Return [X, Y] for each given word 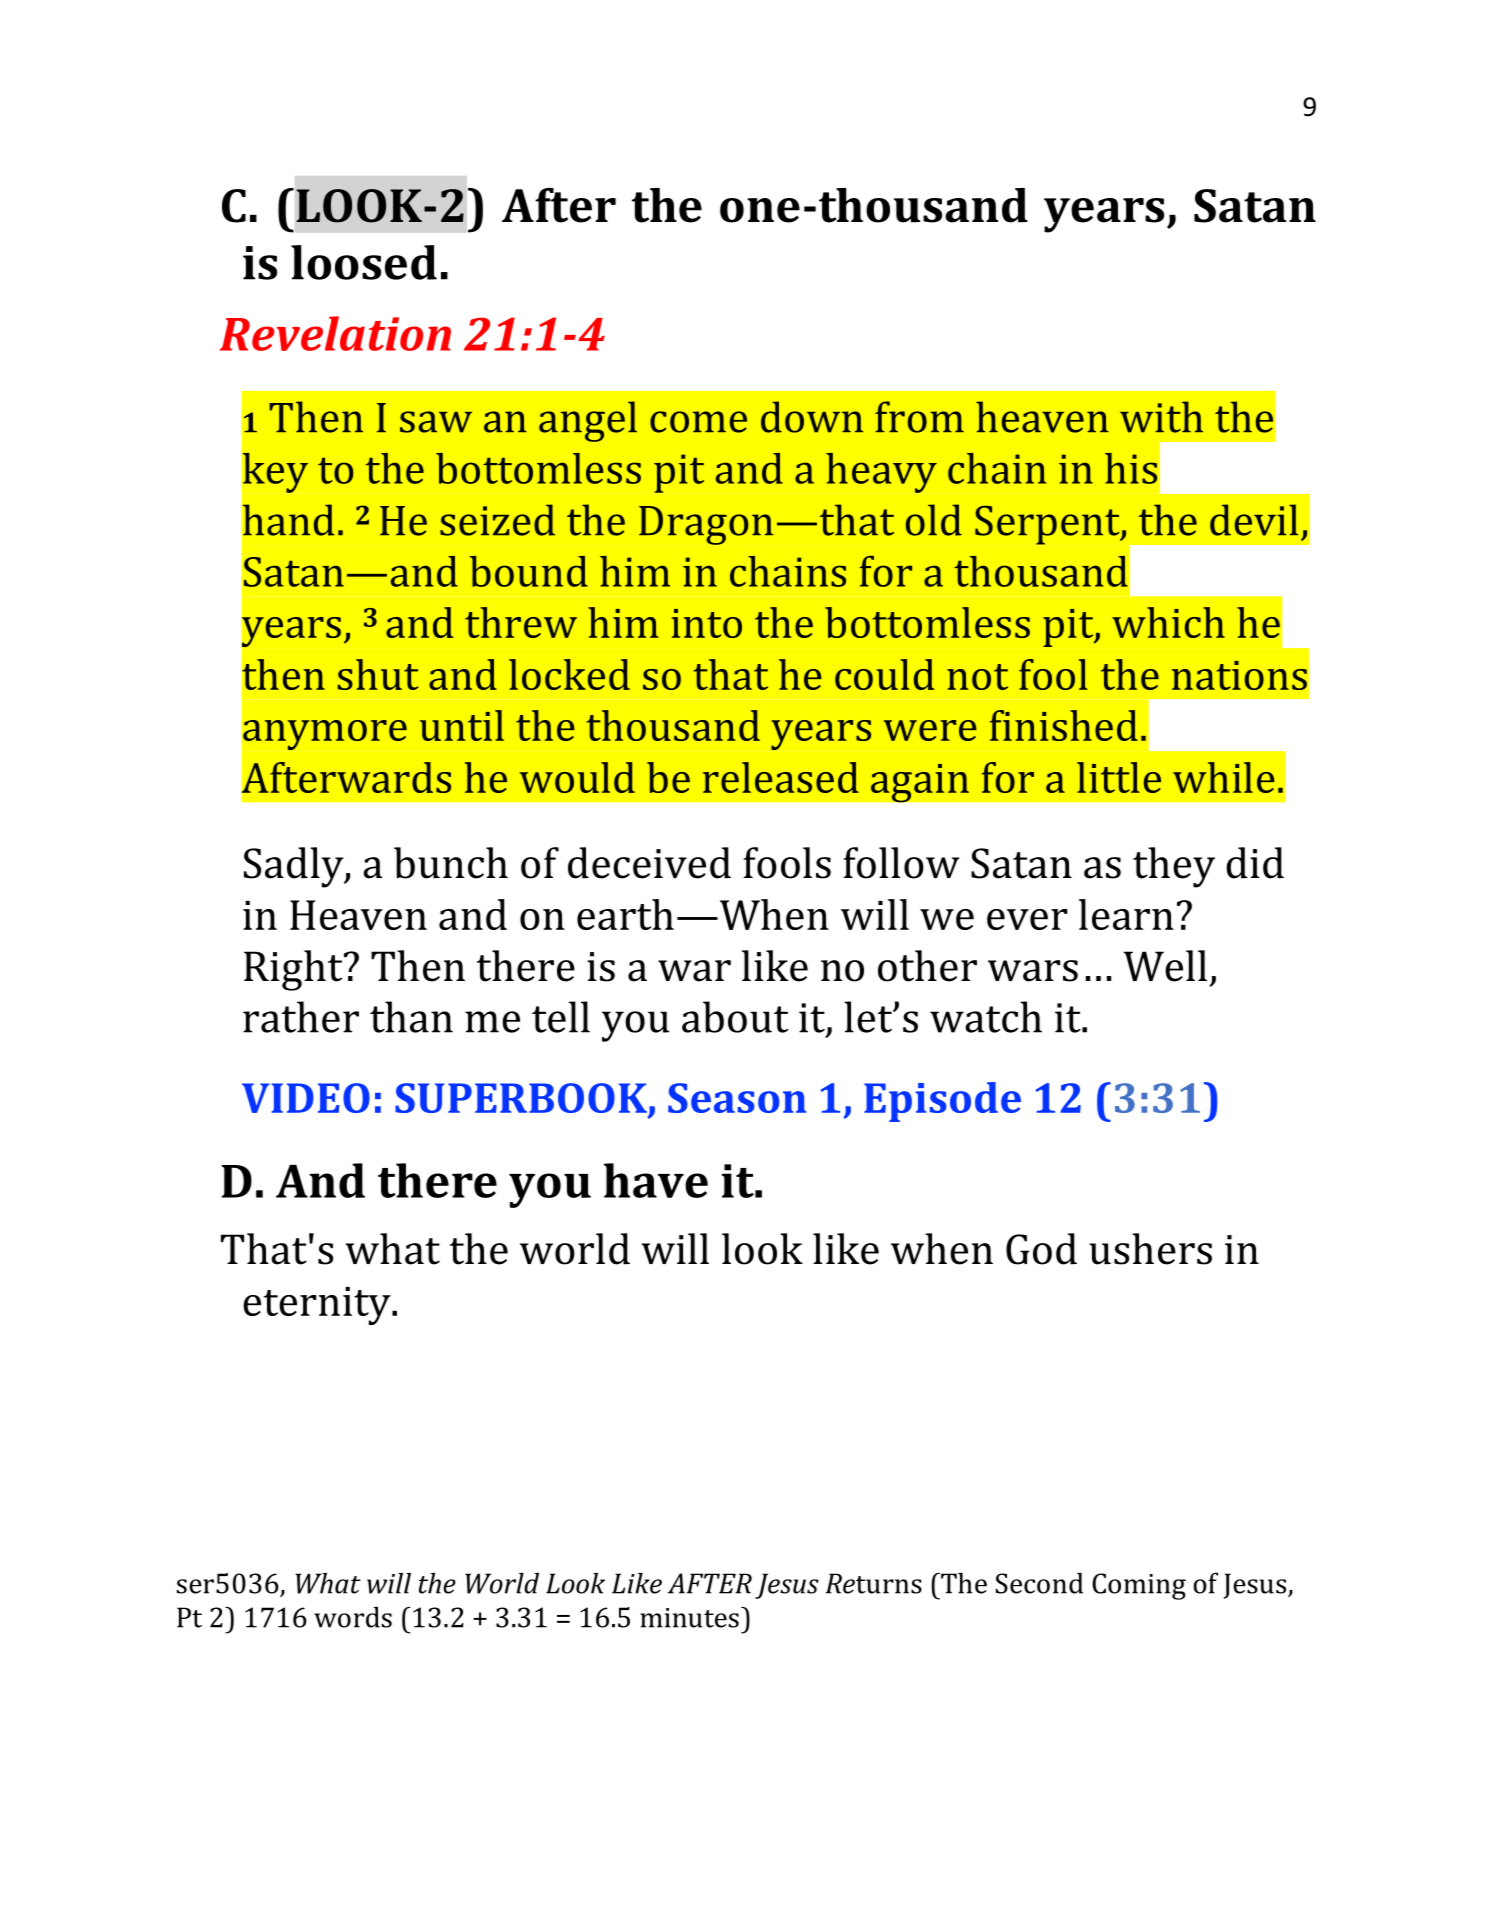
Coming [1139, 1586]
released [781, 777]
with [1161, 417]
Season [737, 1098]
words [353, 1617]
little [1119, 777]
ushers [1150, 1249]
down [812, 417]
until [462, 725]
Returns [874, 1583]
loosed [364, 262]
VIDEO [306, 1098]
